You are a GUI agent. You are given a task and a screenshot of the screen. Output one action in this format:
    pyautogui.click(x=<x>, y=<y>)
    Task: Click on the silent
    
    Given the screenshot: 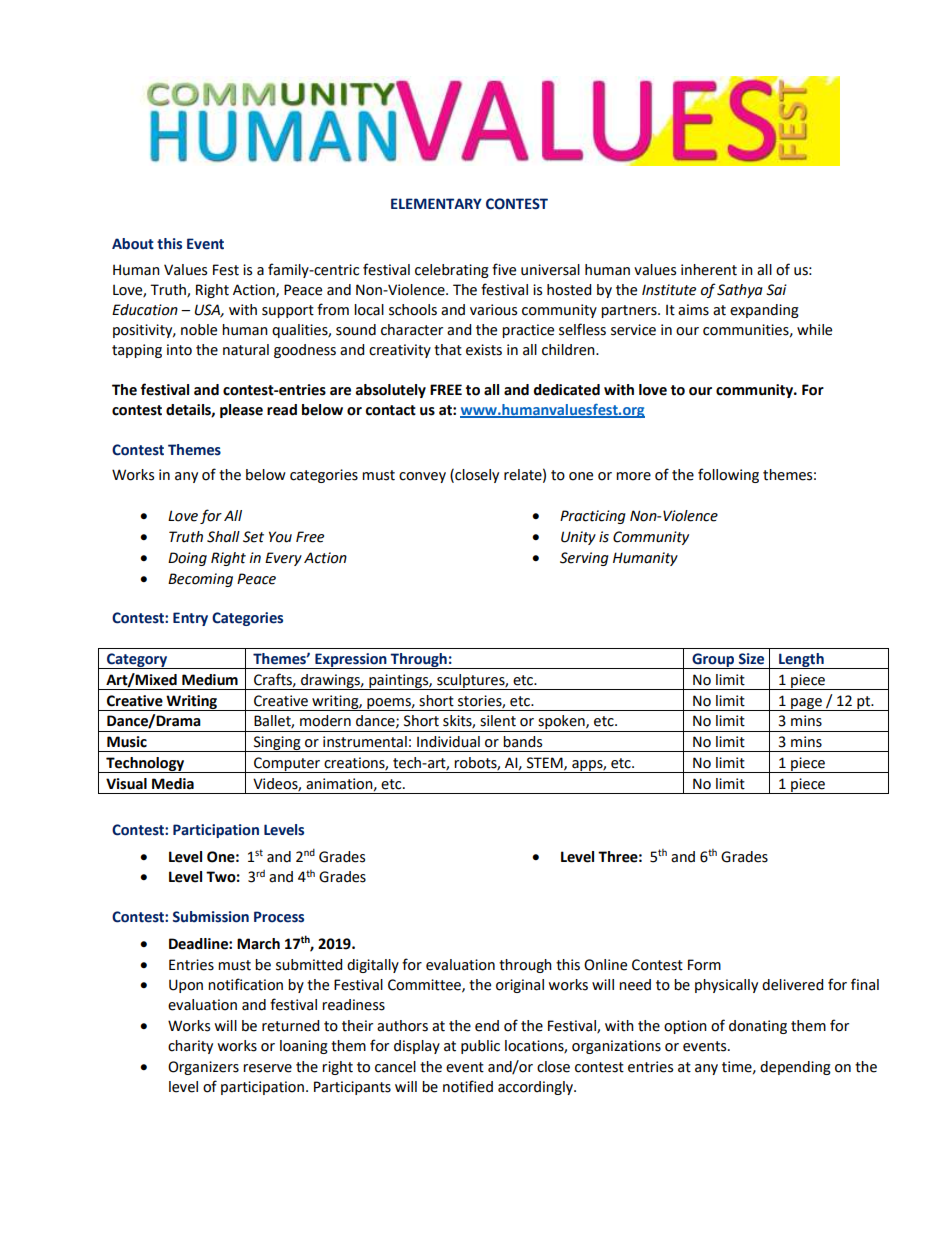 What is the action you would take?
    pyautogui.click(x=498, y=721)
